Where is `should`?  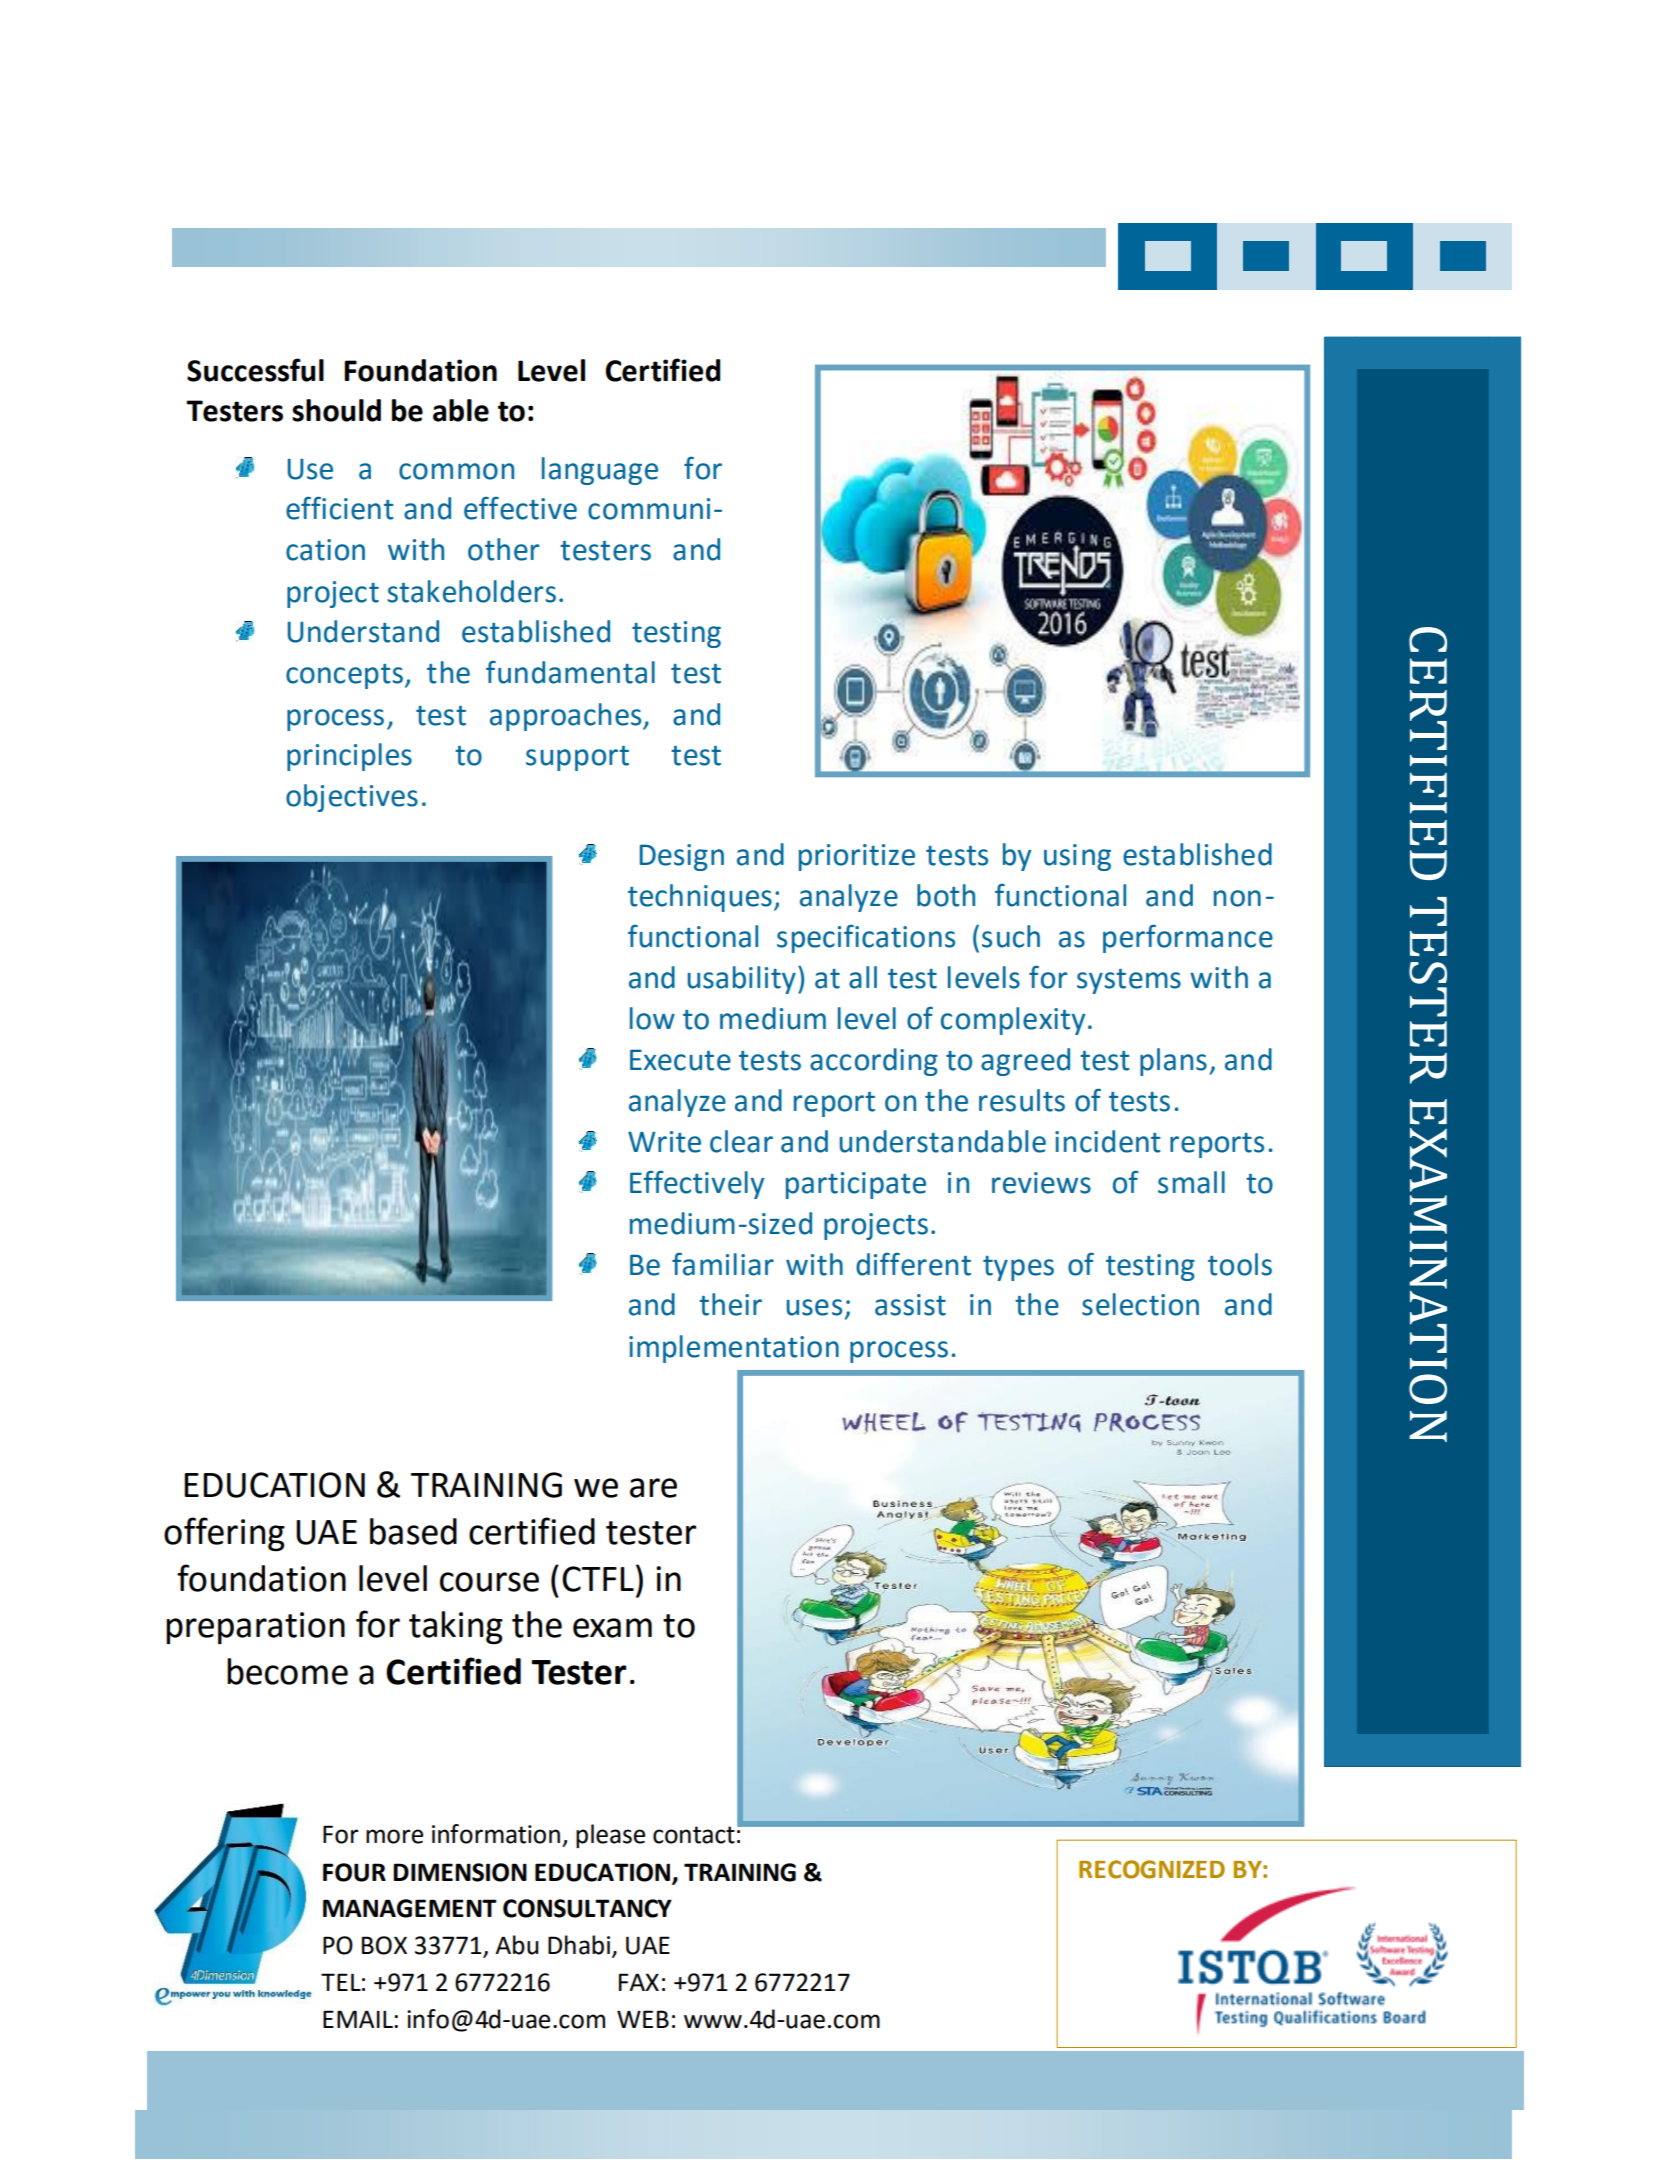
should is located at coordinates (336, 410).
